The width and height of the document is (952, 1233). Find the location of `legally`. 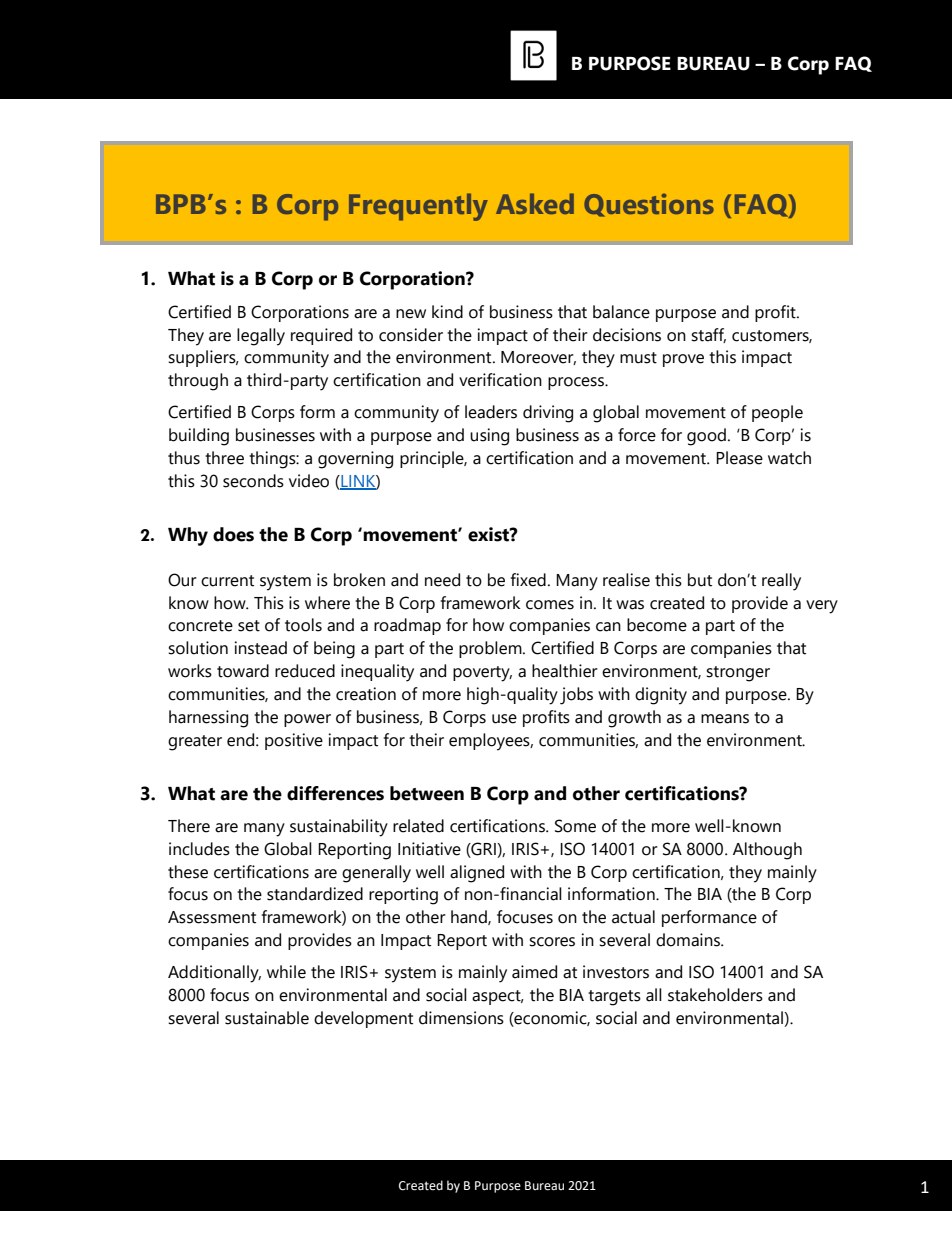

legally is located at coordinates (261, 337).
